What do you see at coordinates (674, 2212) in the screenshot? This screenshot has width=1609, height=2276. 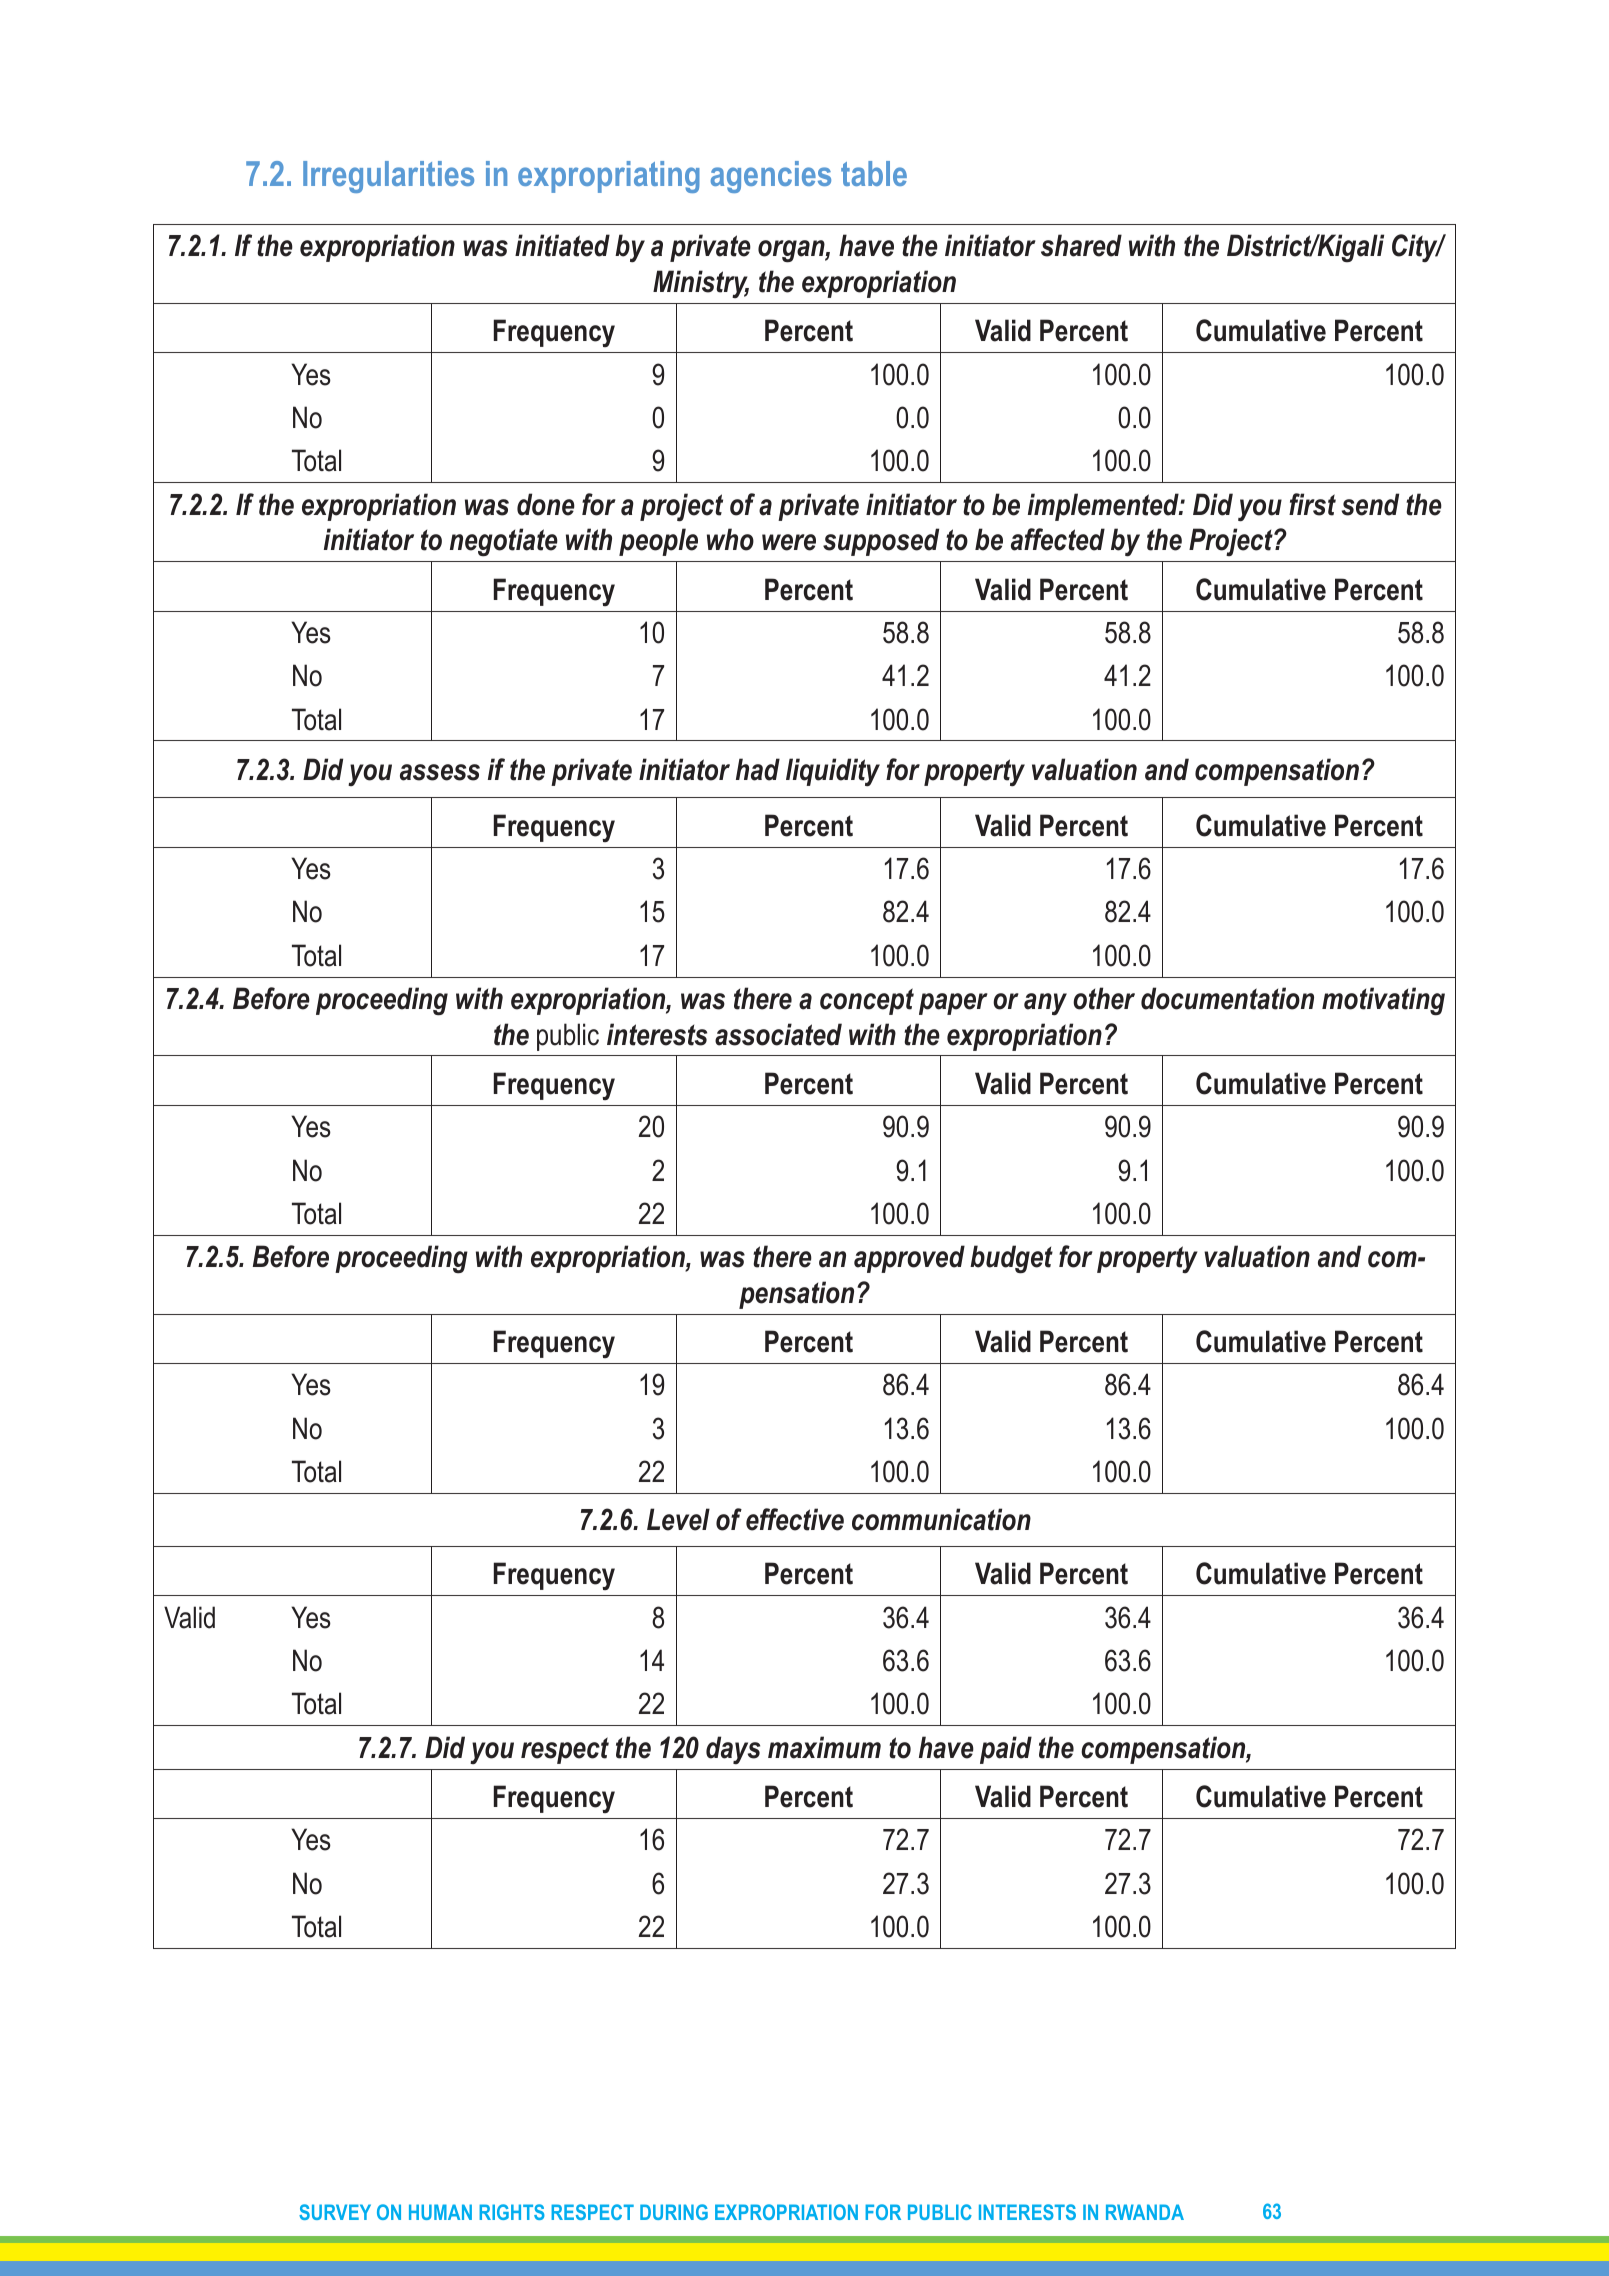 I see `DURING` at bounding box center [674, 2212].
